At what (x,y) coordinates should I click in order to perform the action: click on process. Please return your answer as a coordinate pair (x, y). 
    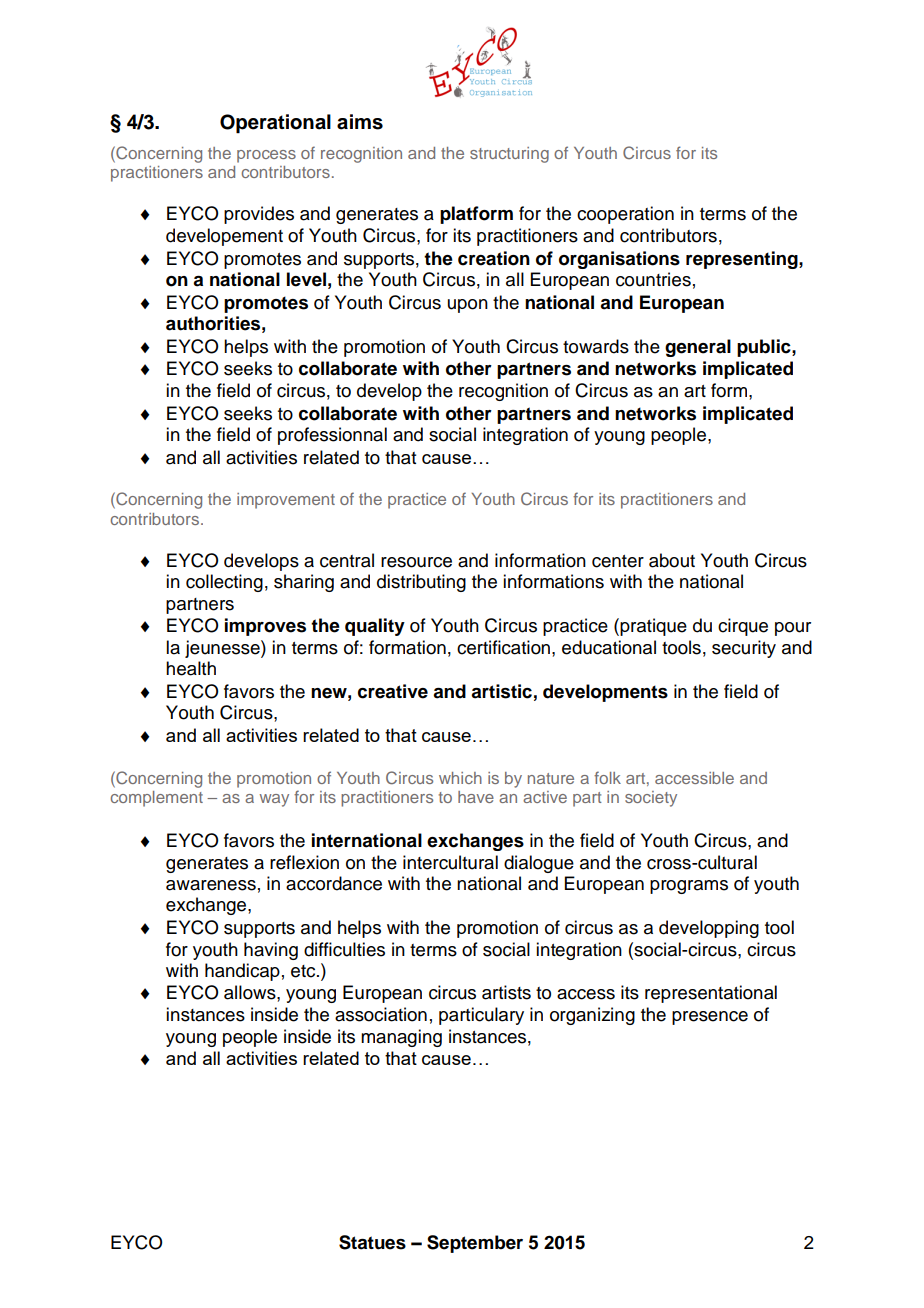
    Looking at the image, I should click on (266, 156).
